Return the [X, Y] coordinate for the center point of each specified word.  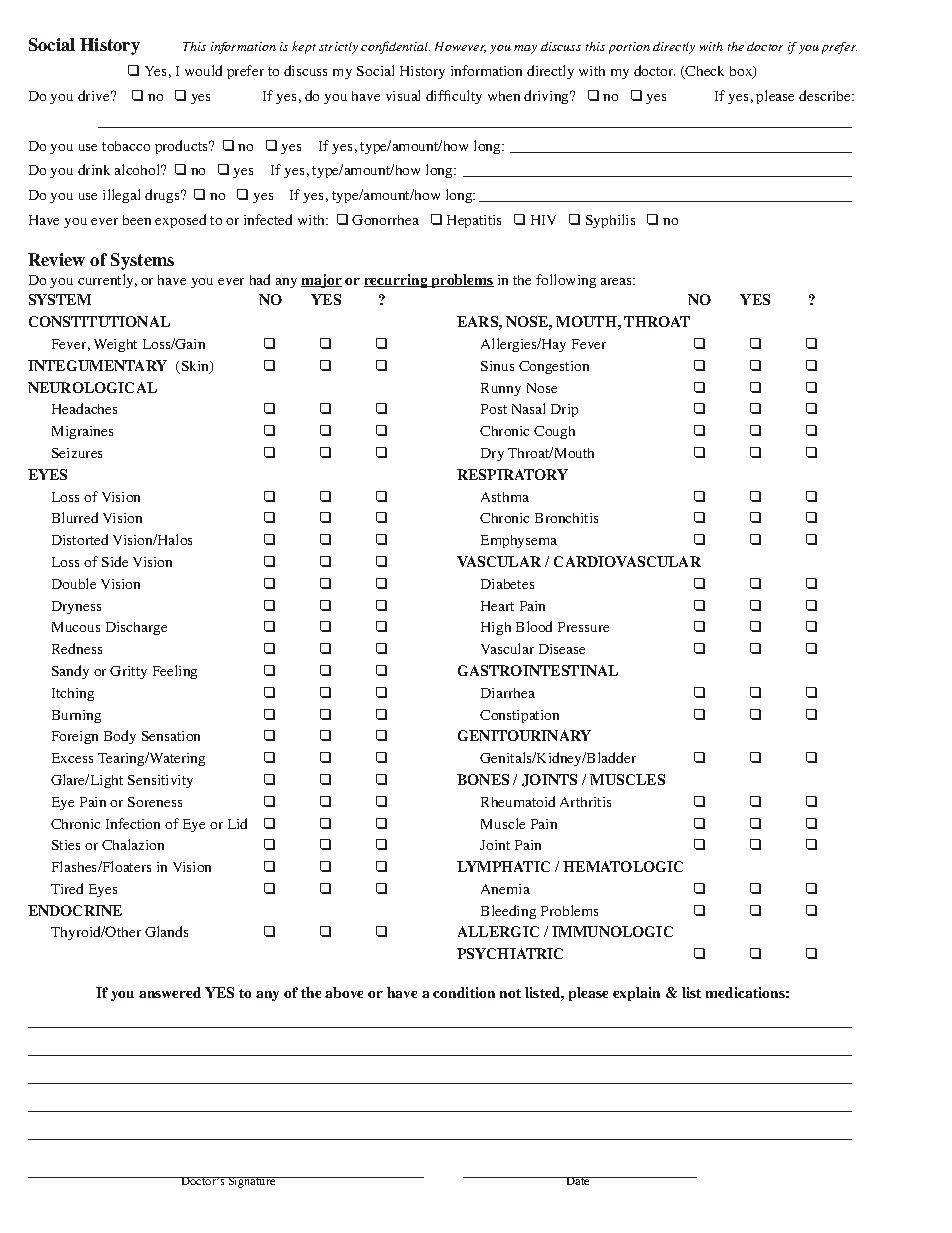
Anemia [505, 889]
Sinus [497, 366]
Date [579, 1181]
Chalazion [133, 844]
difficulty [454, 97]
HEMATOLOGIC [623, 866]
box [742, 72]
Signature [252, 1182]
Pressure [583, 627]
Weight [115, 345]
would [203, 70]
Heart [497, 606]
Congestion [554, 367]
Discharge [136, 628]
